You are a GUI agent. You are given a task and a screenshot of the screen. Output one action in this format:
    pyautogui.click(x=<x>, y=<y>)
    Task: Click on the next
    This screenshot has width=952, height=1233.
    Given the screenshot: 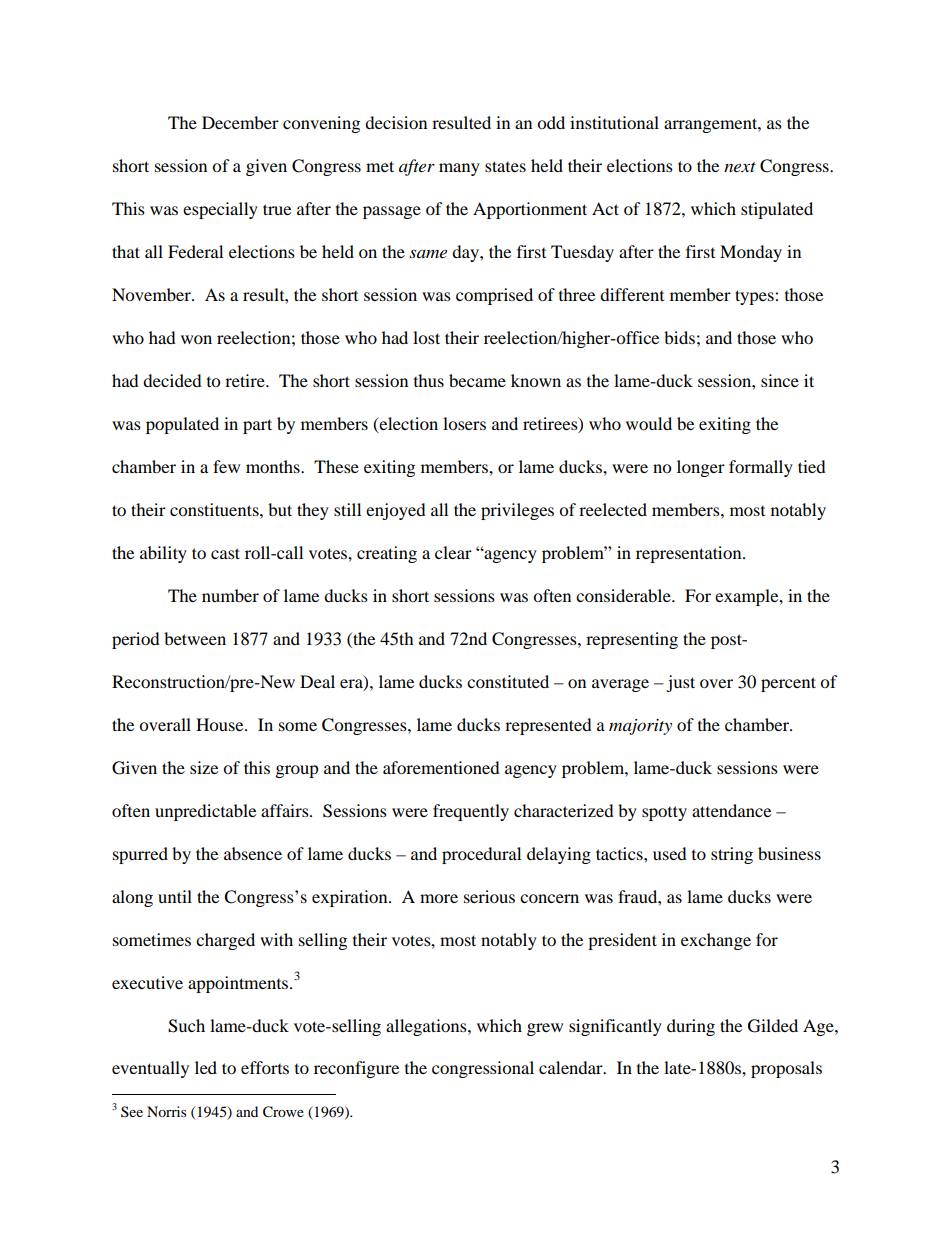 What is the action you would take?
    pyautogui.click(x=740, y=167)
